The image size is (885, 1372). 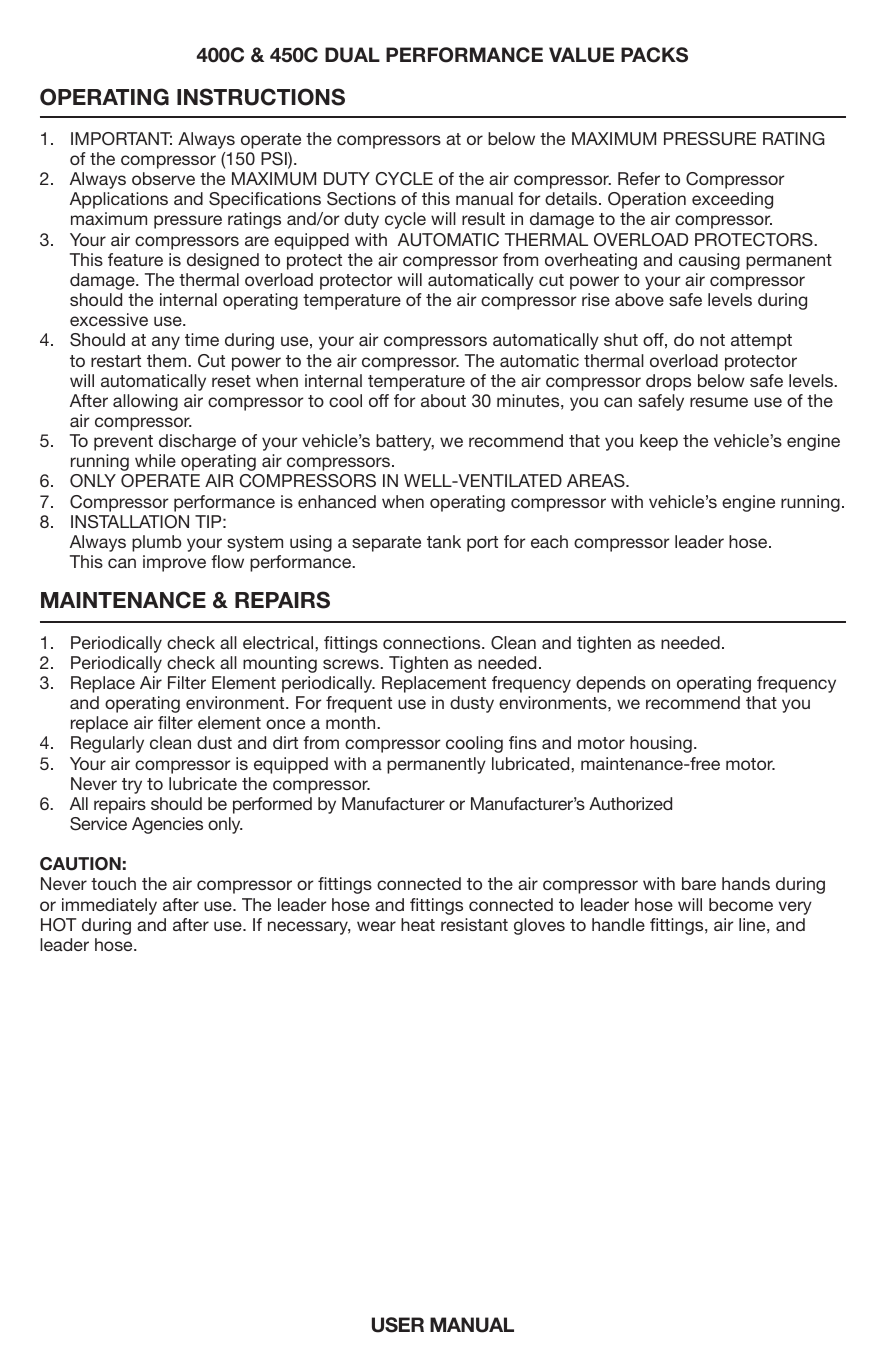 I want to click on PACKS, so click(x=654, y=55).
